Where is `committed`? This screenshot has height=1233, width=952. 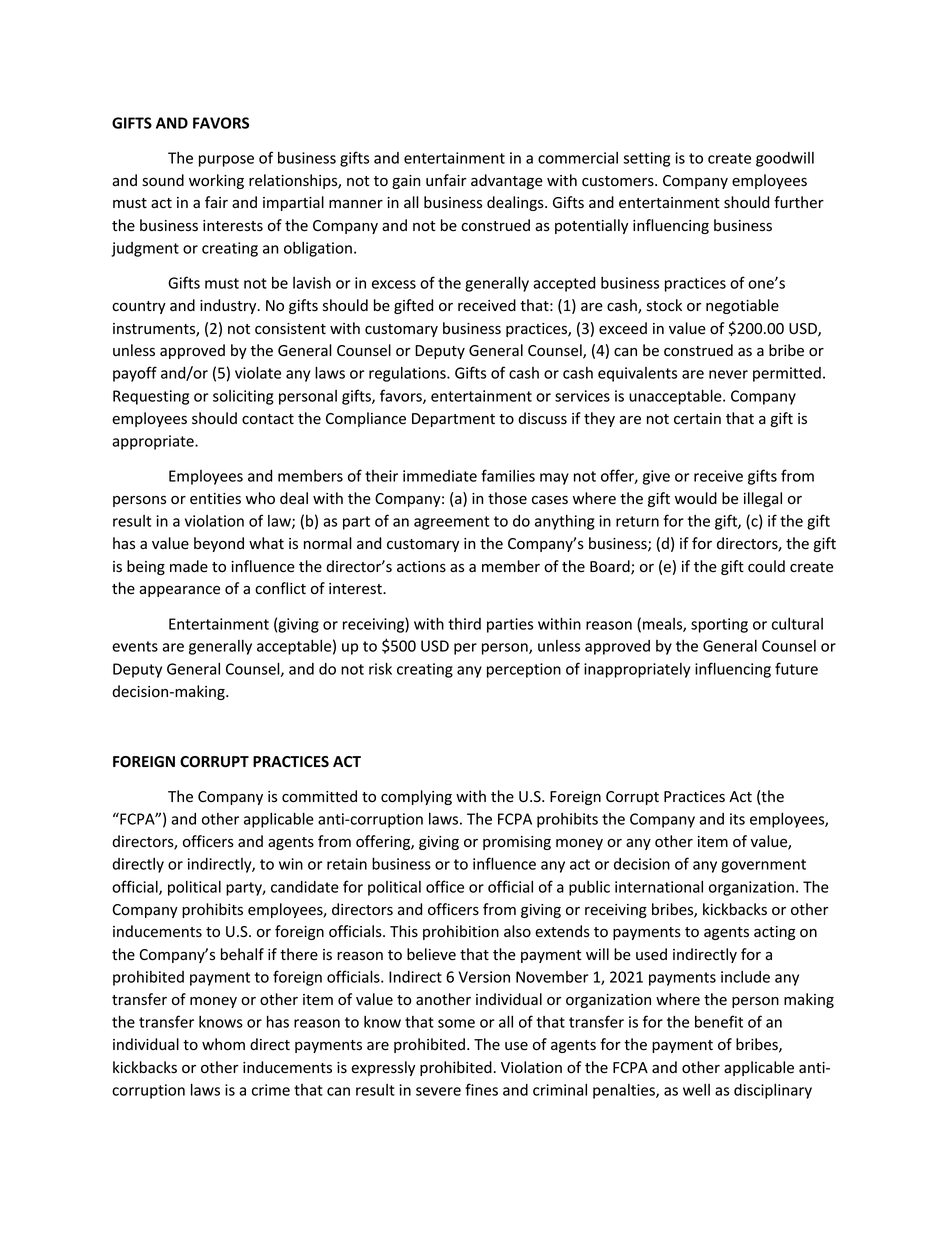 committed is located at coordinates (319, 796).
